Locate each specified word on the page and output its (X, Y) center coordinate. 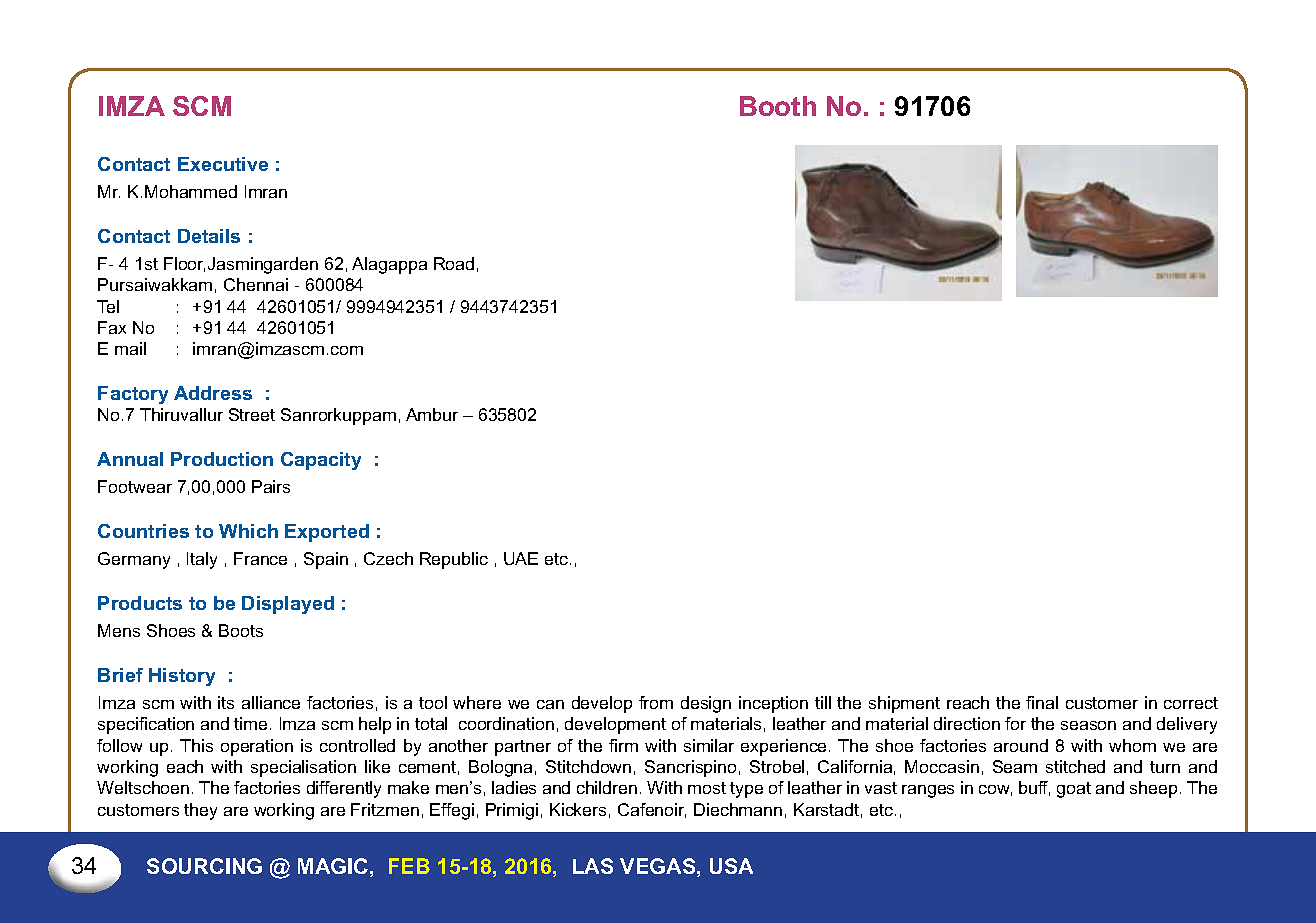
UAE (521, 558)
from (656, 702)
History (182, 677)
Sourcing (204, 866)
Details (209, 236)
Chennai (256, 284)
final (1042, 702)
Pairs (271, 486)
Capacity (321, 461)
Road (454, 263)
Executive (223, 164)
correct (1191, 703)
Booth (778, 106)
